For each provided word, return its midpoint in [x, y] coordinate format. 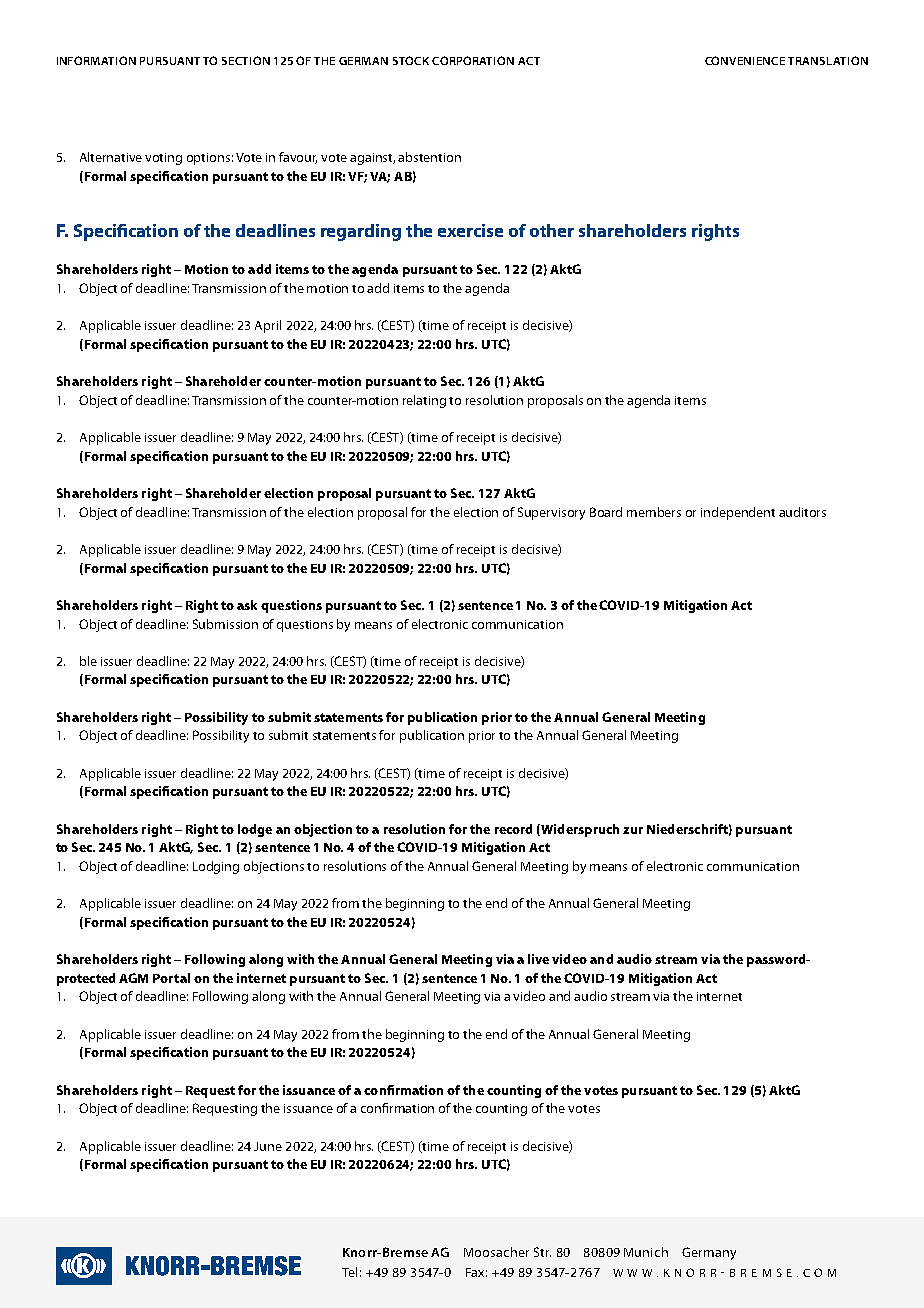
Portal [171, 978]
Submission [225, 624]
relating [424, 401]
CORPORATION [473, 60]
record [513, 829]
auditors [802, 512]
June [268, 1146]
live [538, 959]
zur [633, 830]
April [268, 326]
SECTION [246, 60]
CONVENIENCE [745, 60]
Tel [349, 1272]
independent [738, 513]
